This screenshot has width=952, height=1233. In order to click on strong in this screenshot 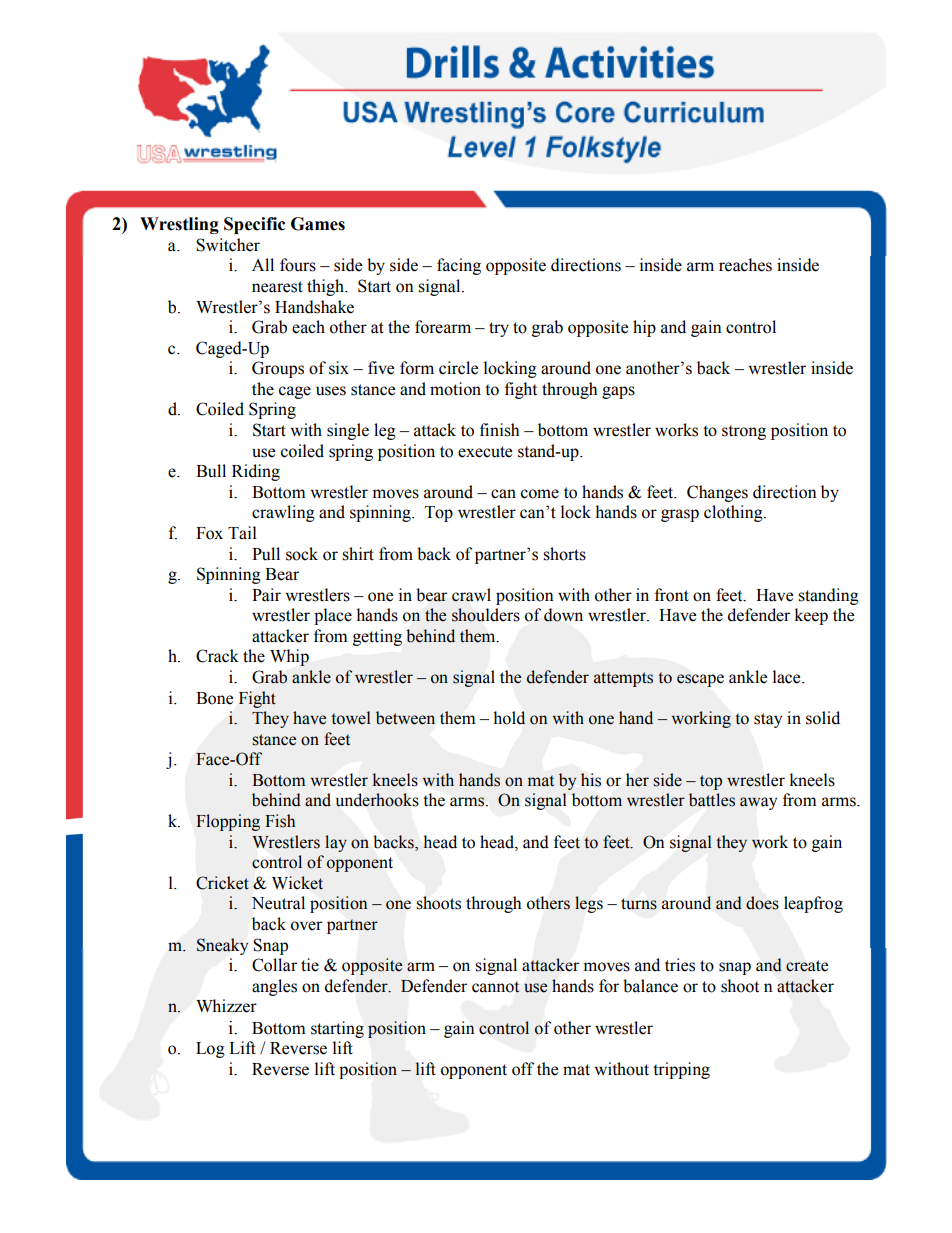, I will do `click(744, 432)`.
